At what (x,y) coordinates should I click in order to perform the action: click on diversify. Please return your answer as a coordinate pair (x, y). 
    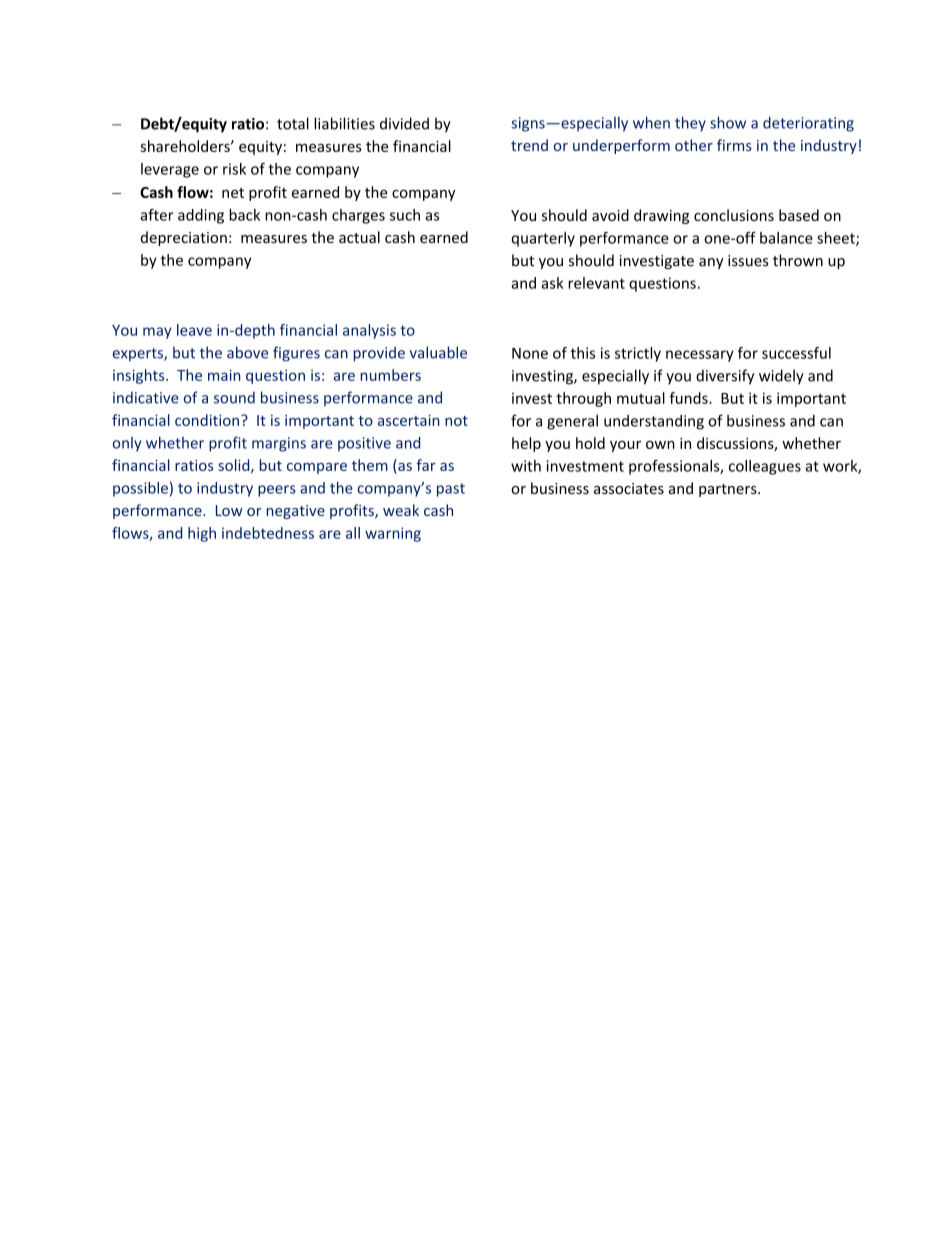
    Looking at the image, I should click on (725, 377).
